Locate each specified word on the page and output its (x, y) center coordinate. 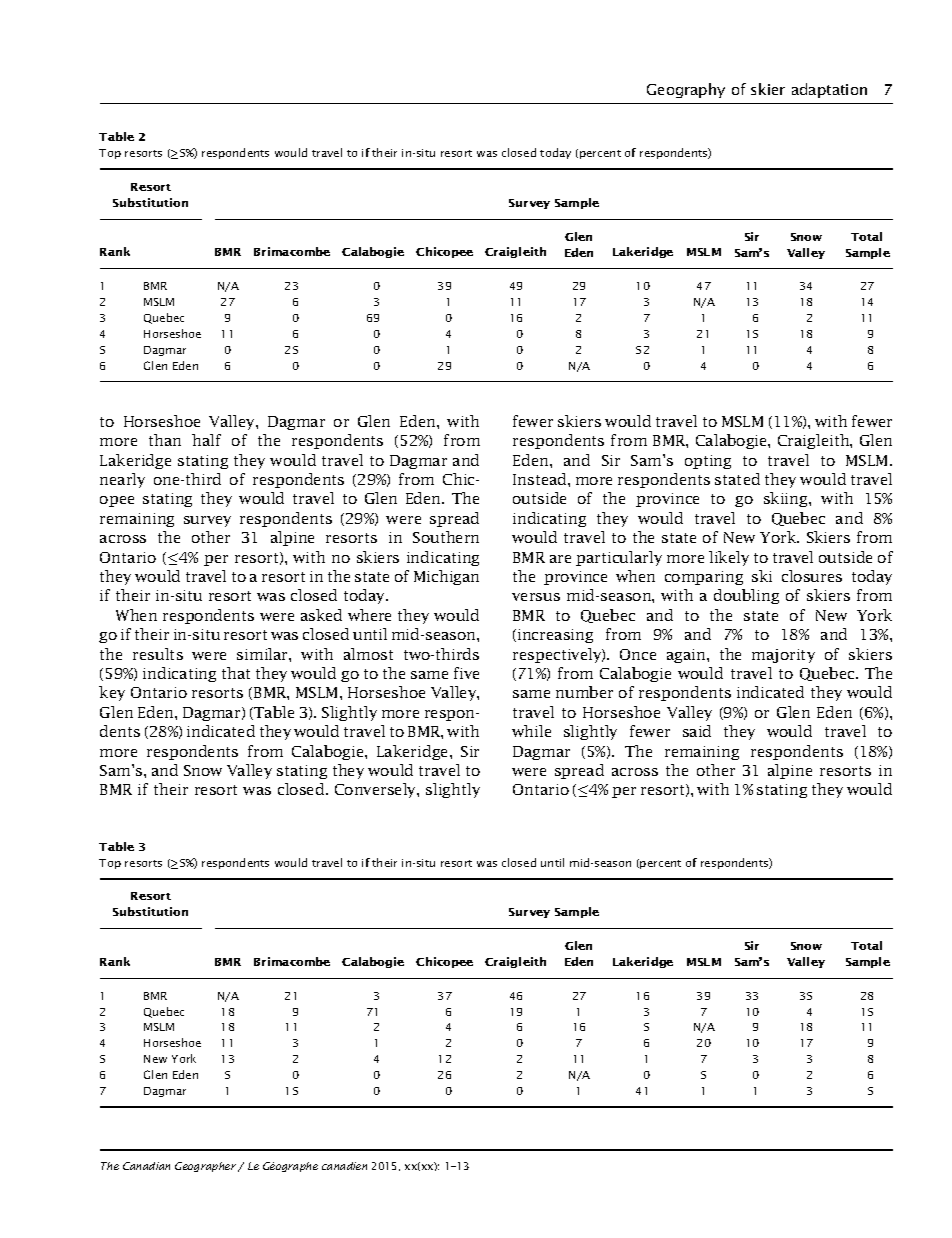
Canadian (146, 1166)
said (697, 731)
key (112, 693)
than (165, 440)
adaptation (829, 90)
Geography (686, 90)
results (158, 654)
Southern (446, 537)
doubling (746, 596)
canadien (344, 1166)
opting (708, 462)
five (466, 673)
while (531, 731)
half (206, 440)
